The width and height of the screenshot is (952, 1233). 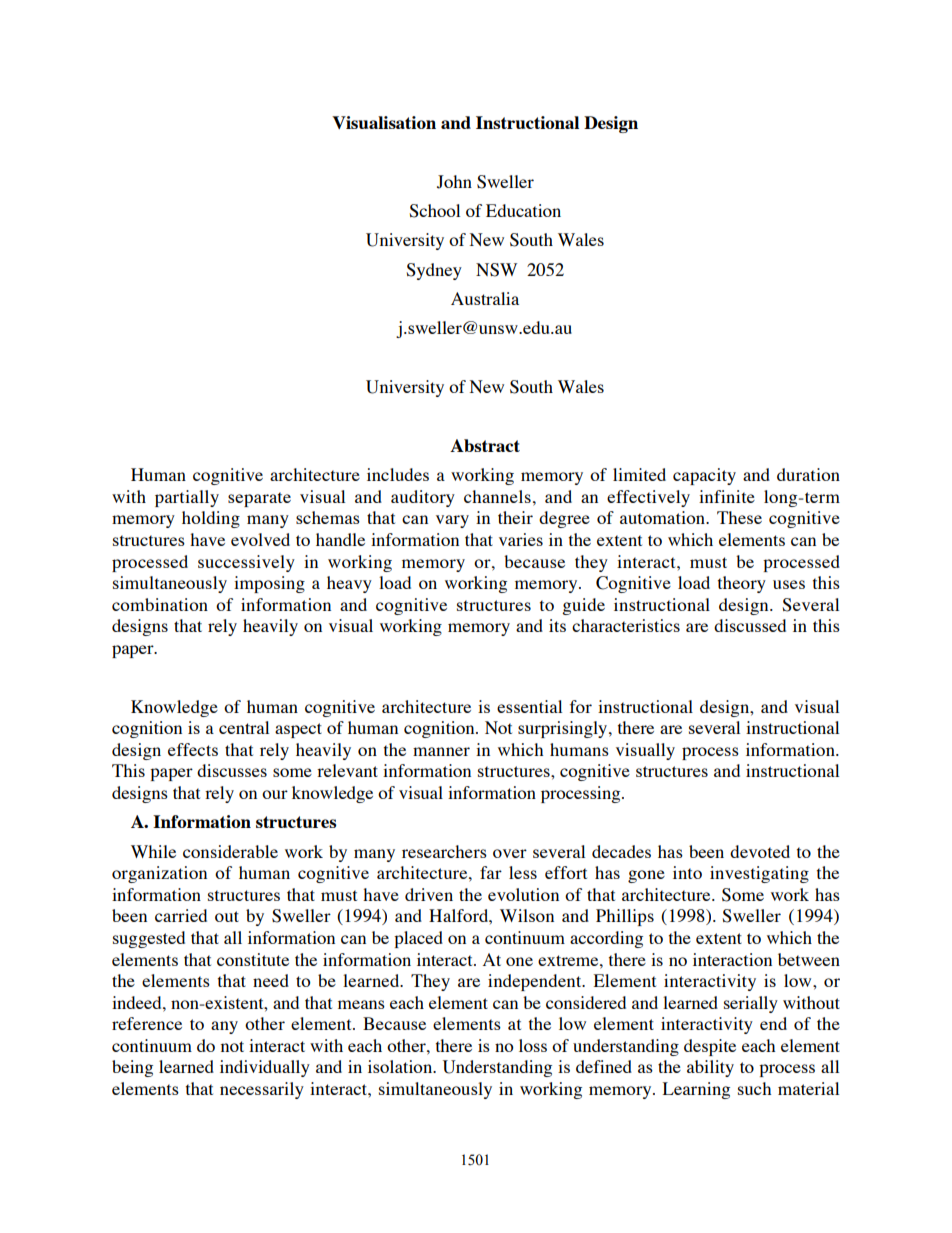 I want to click on channels, so click(x=497, y=496).
